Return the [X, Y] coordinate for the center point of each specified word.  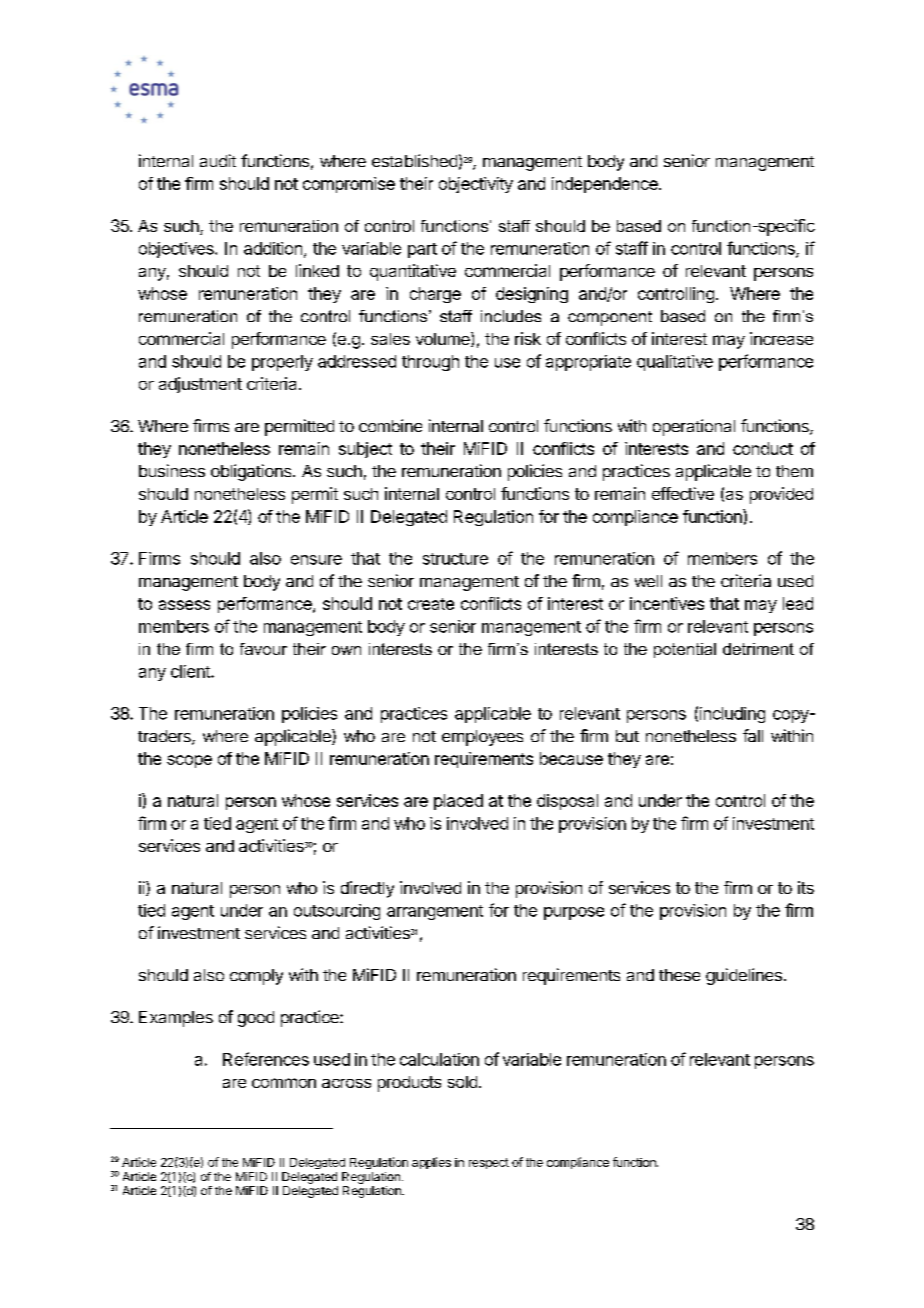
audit [218, 160]
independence [606, 185]
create [431, 604]
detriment [758, 649]
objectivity [476, 185]
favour [263, 649]
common [284, 1083]
